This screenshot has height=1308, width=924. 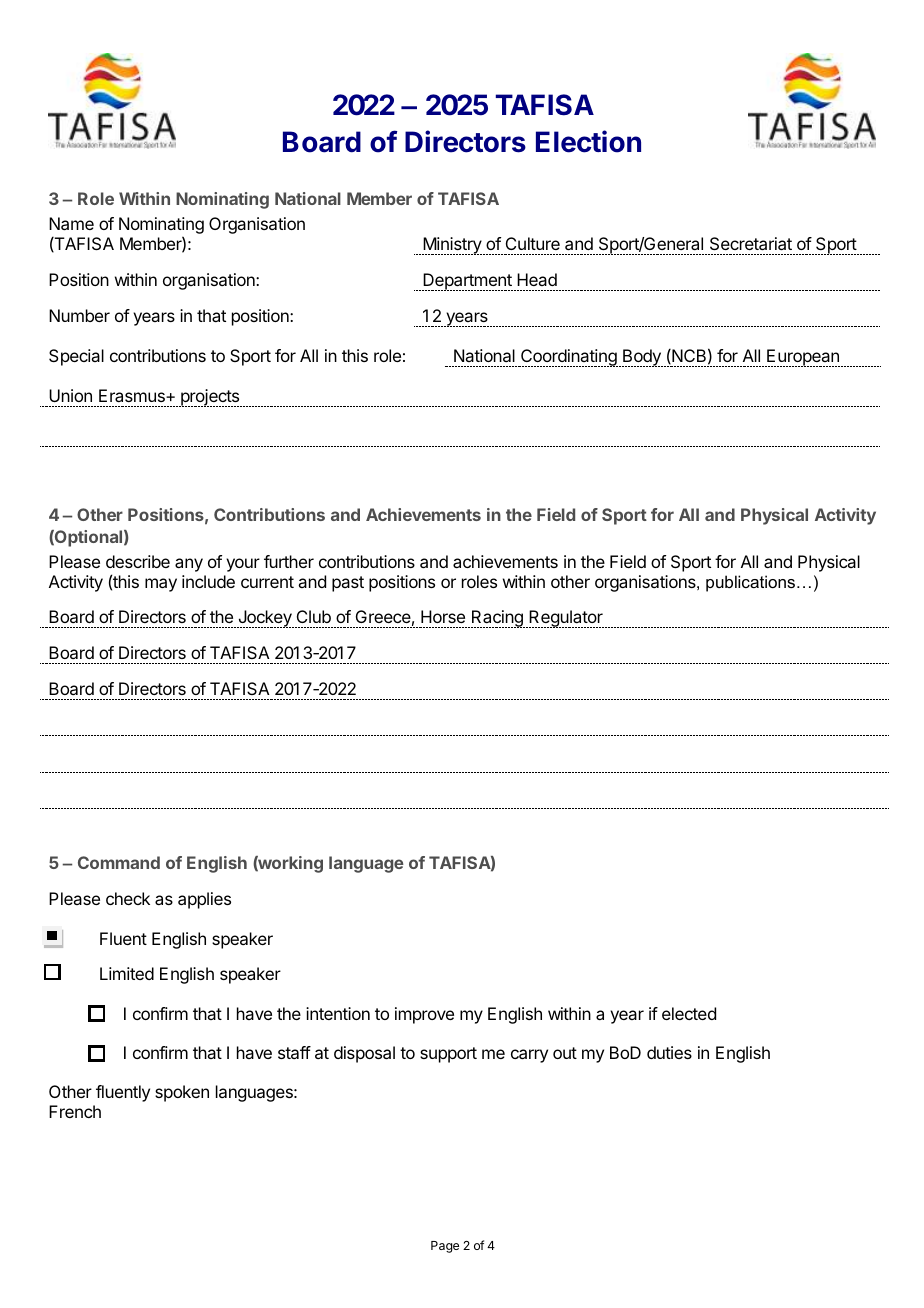 What do you see at coordinates (750, 583) in the screenshot?
I see `publications` at bounding box center [750, 583].
